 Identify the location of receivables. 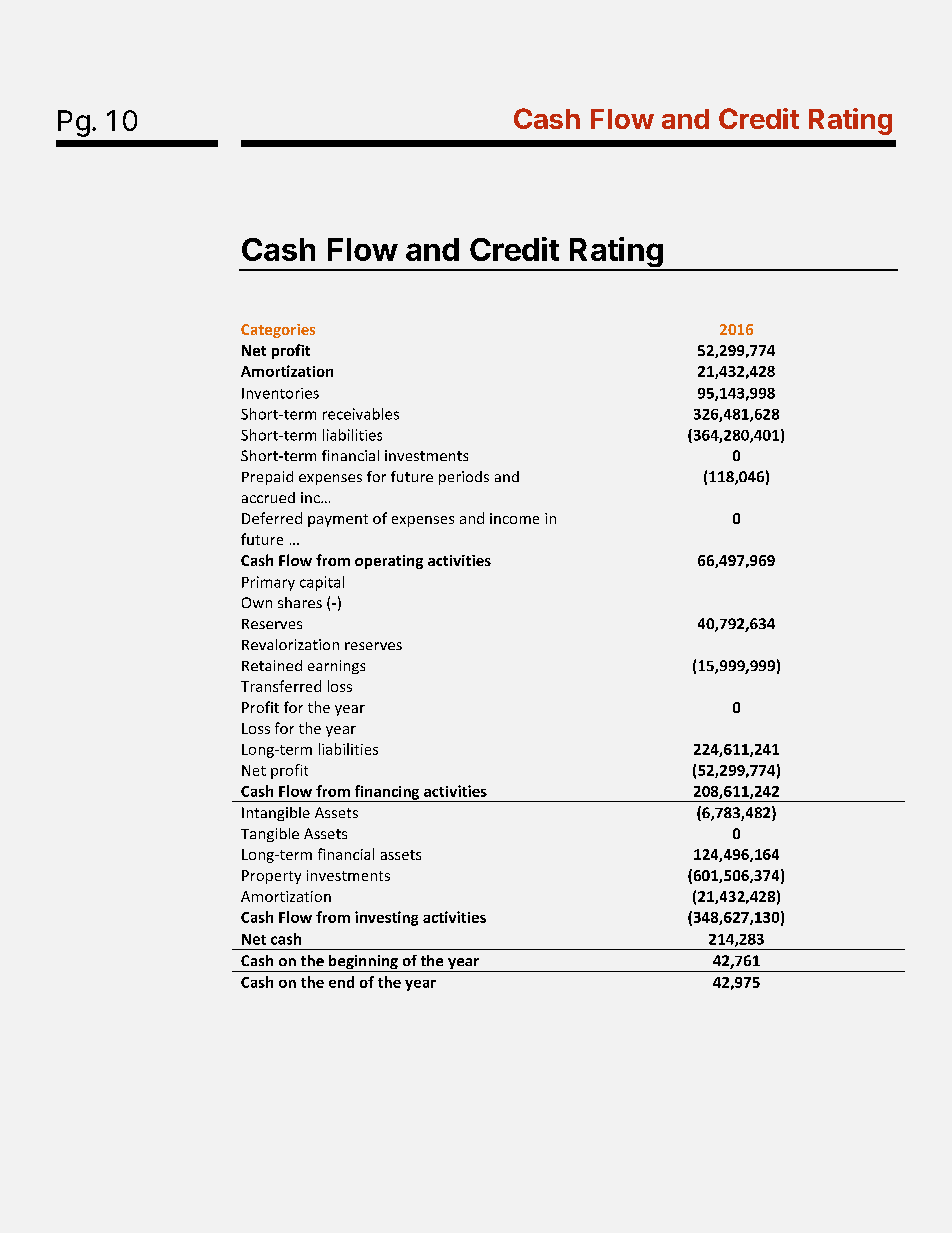
(361, 414).
